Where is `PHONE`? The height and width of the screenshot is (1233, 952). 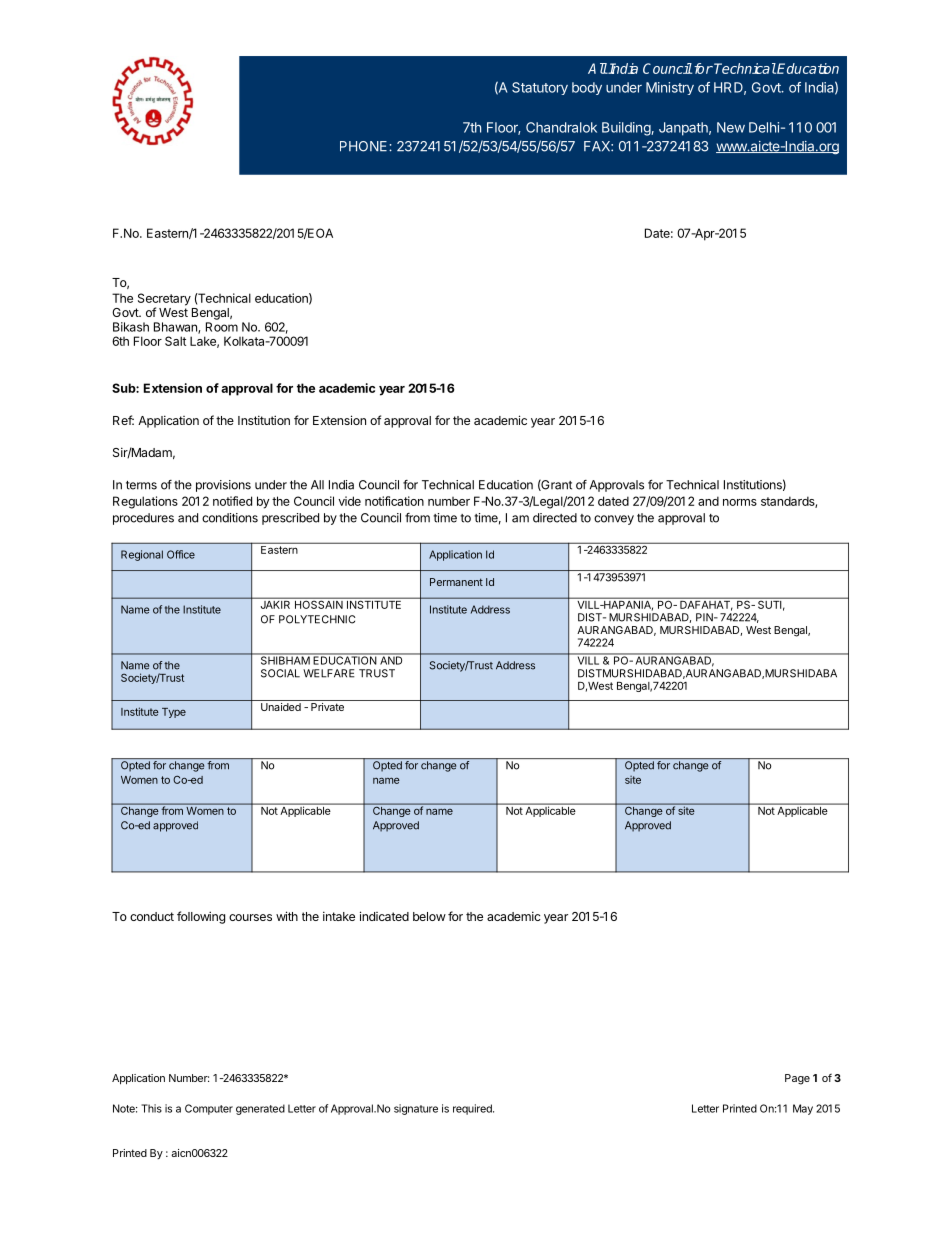
PHONE is located at coordinates (365, 146).
